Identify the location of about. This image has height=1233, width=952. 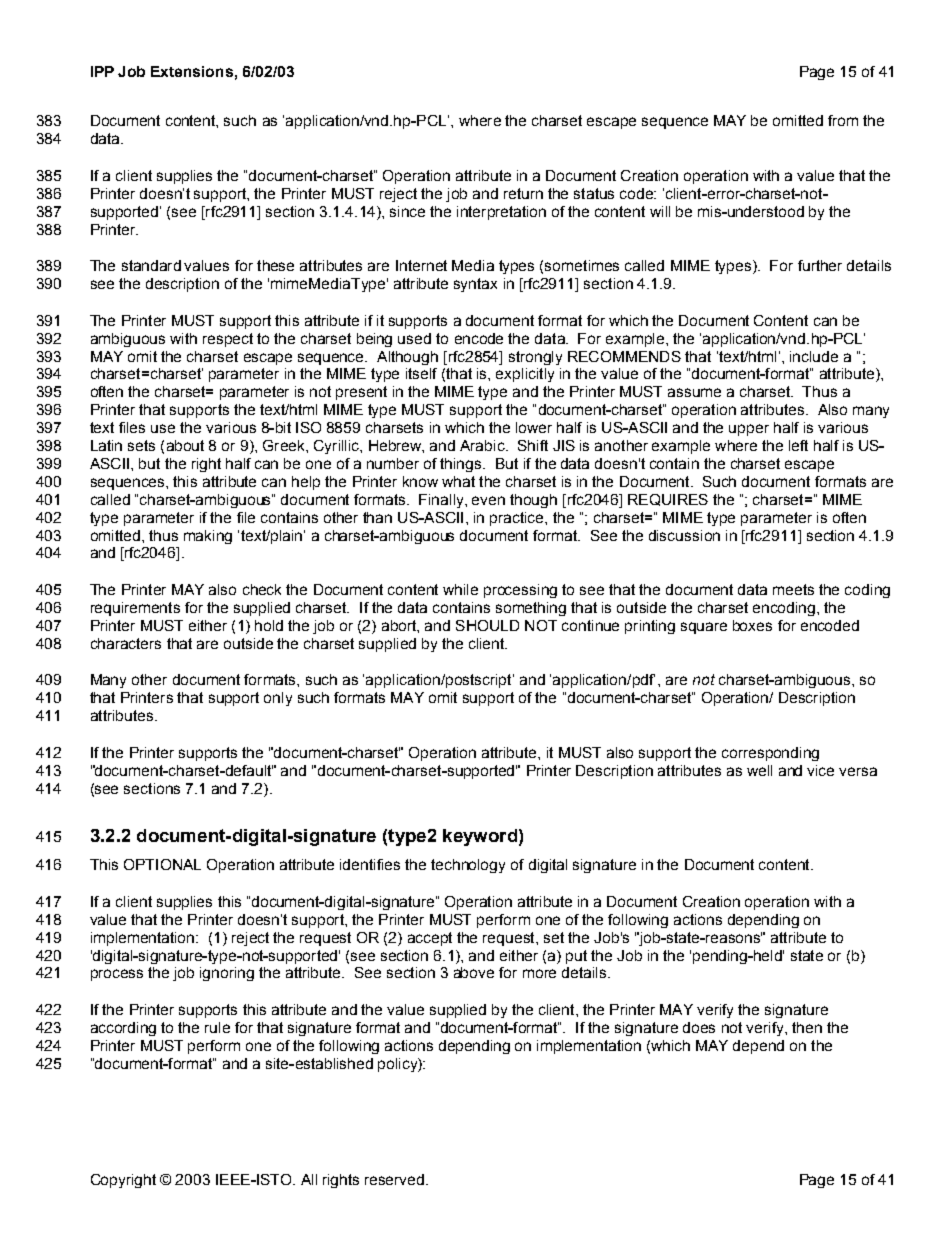
(185, 445).
